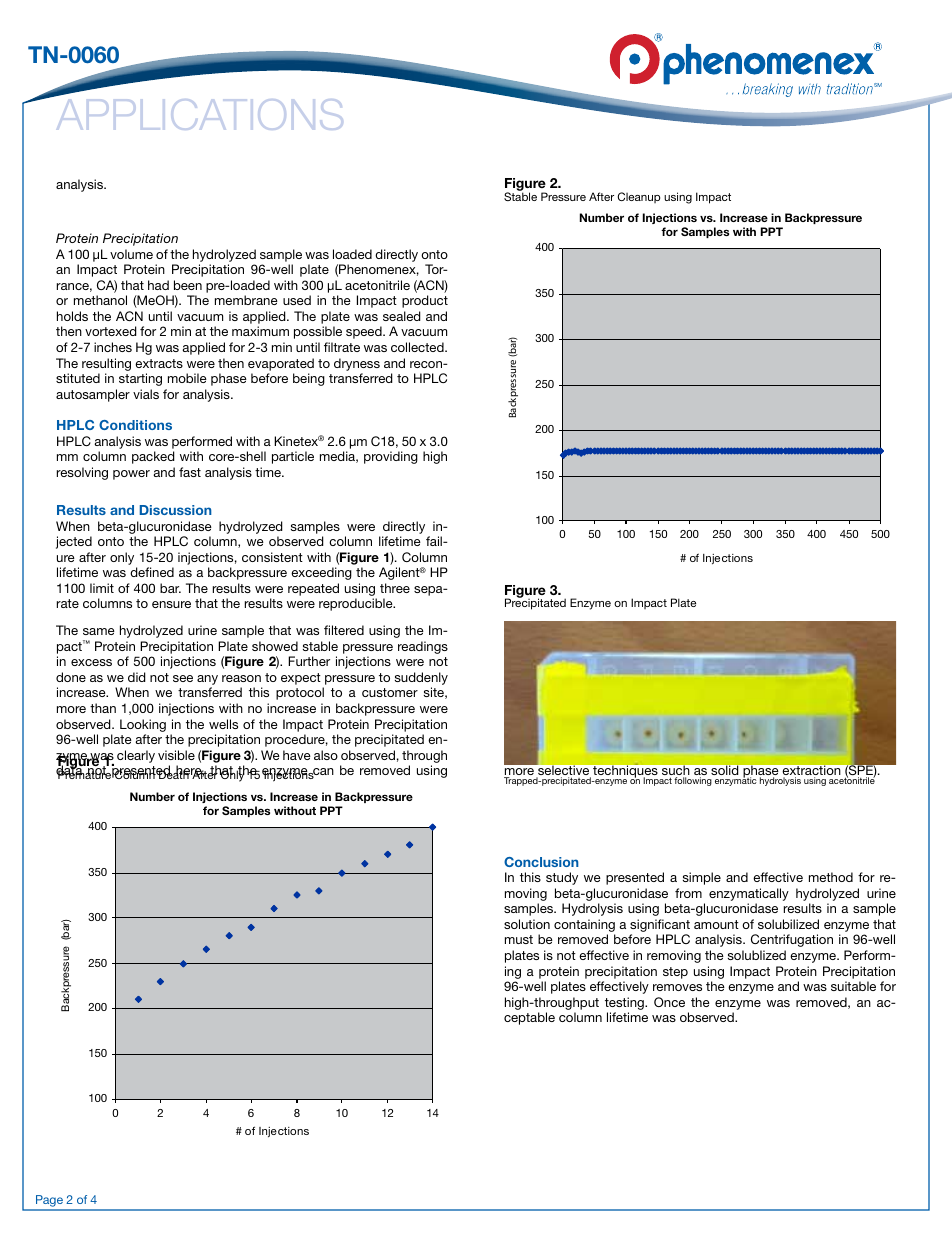 Image resolution: width=952 pixels, height=1233 pixels. What do you see at coordinates (625, 1003) in the screenshot?
I see `testing` at bounding box center [625, 1003].
